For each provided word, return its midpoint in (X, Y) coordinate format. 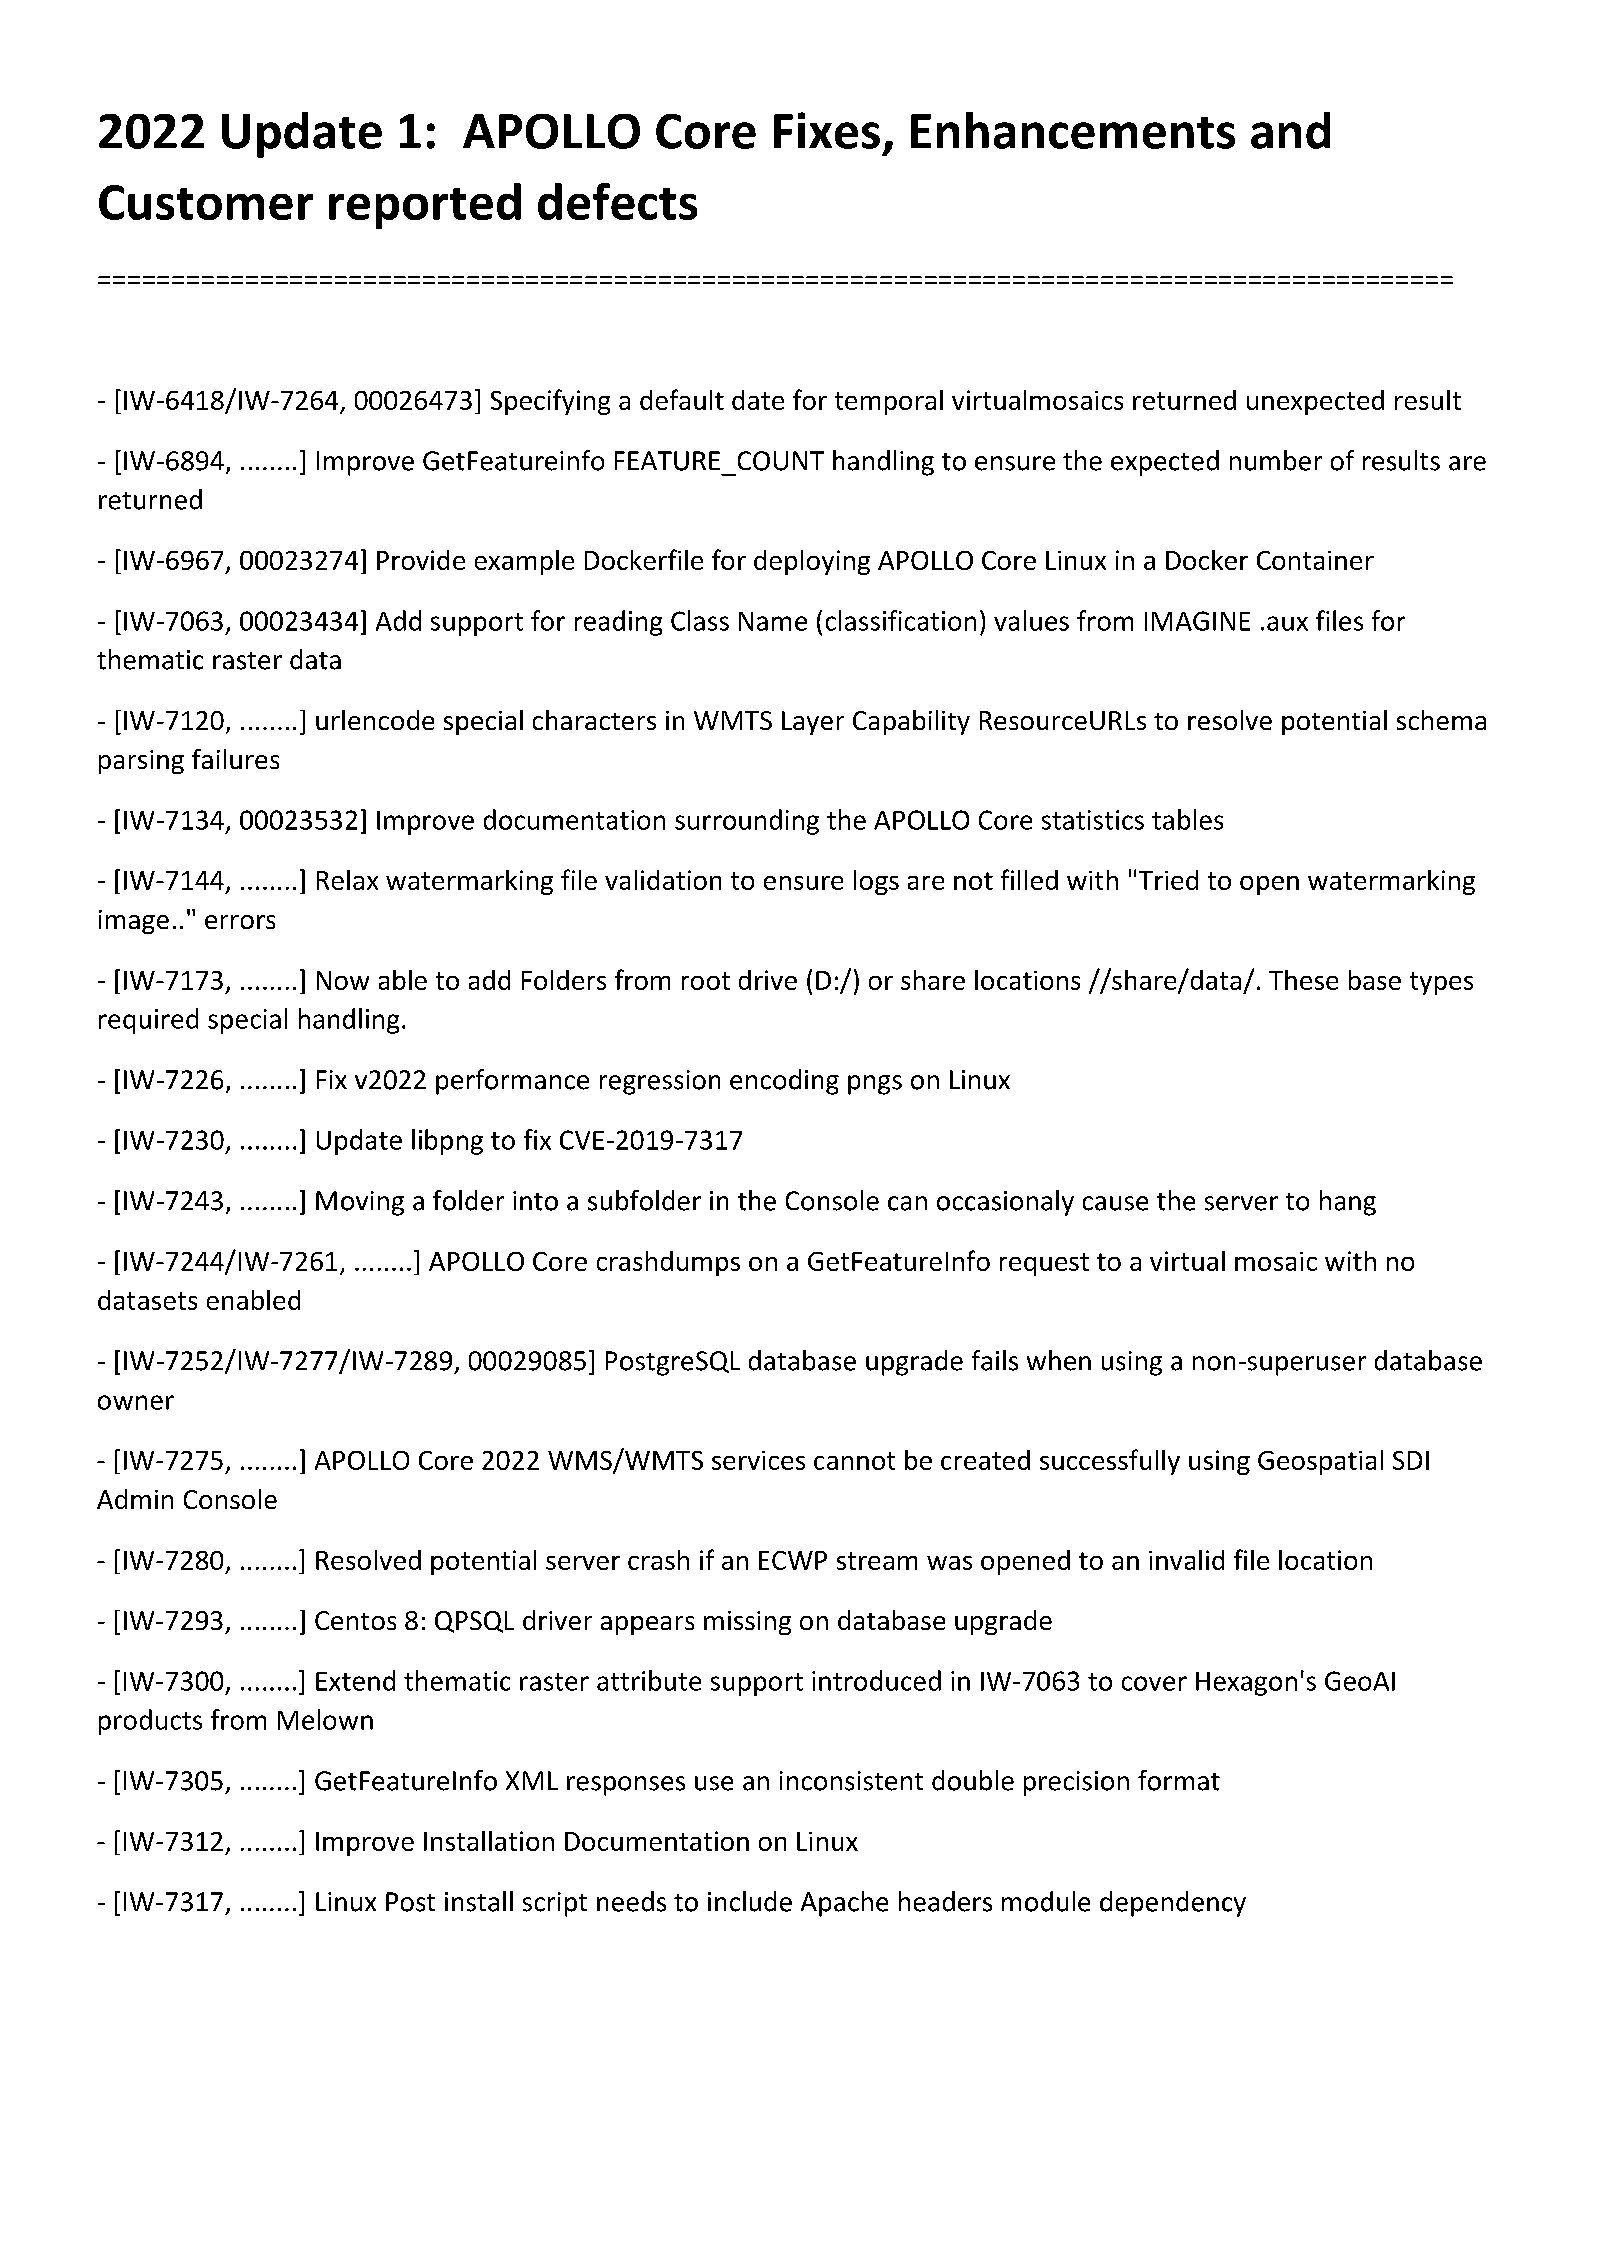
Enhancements (1073, 130)
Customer (206, 202)
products (150, 1722)
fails (995, 1360)
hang (1348, 1203)
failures (235, 759)
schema (1441, 720)
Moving (360, 1203)
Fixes (827, 130)
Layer (813, 723)
